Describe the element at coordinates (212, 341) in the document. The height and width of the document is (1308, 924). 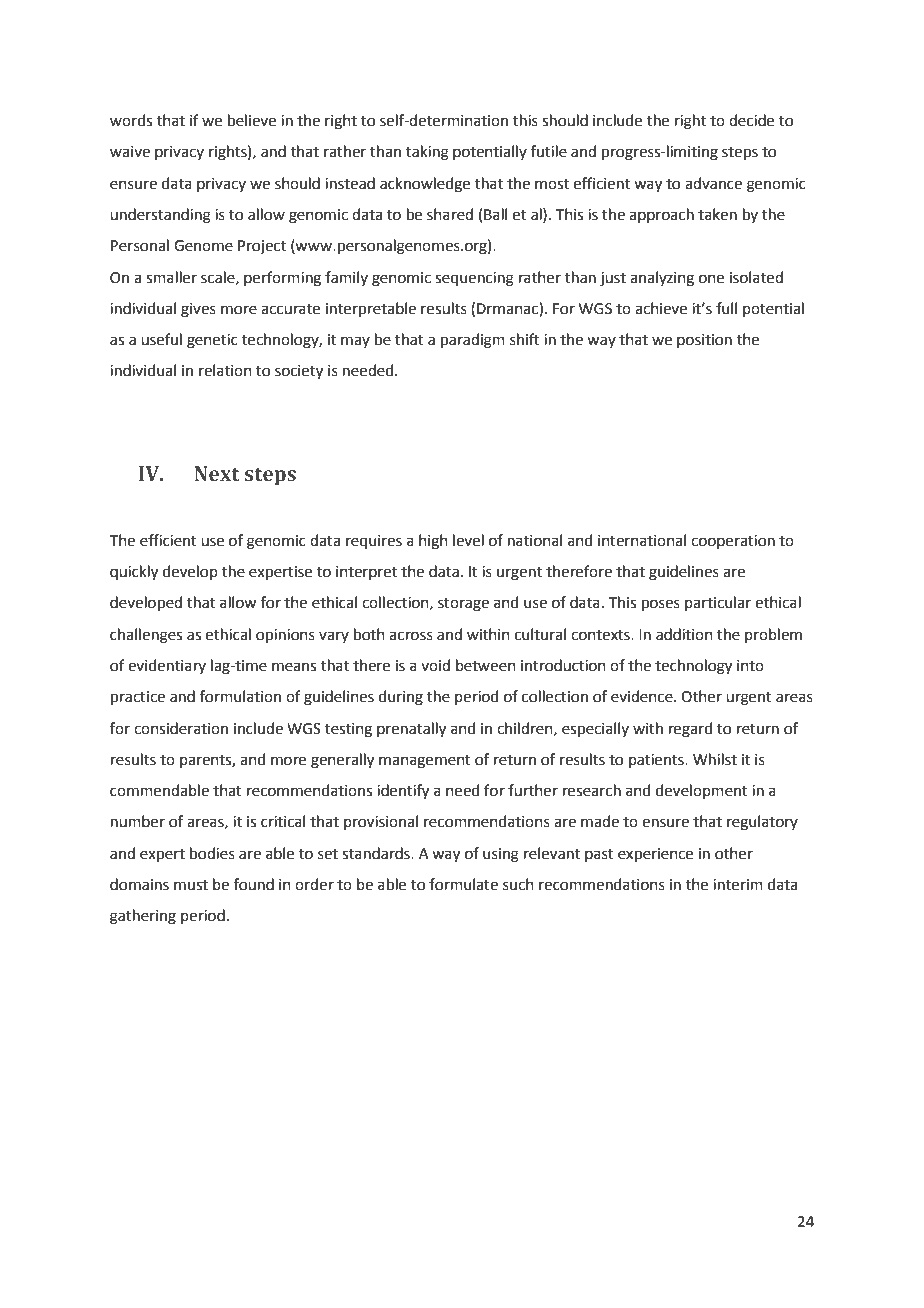
I see `genetic` at that location.
